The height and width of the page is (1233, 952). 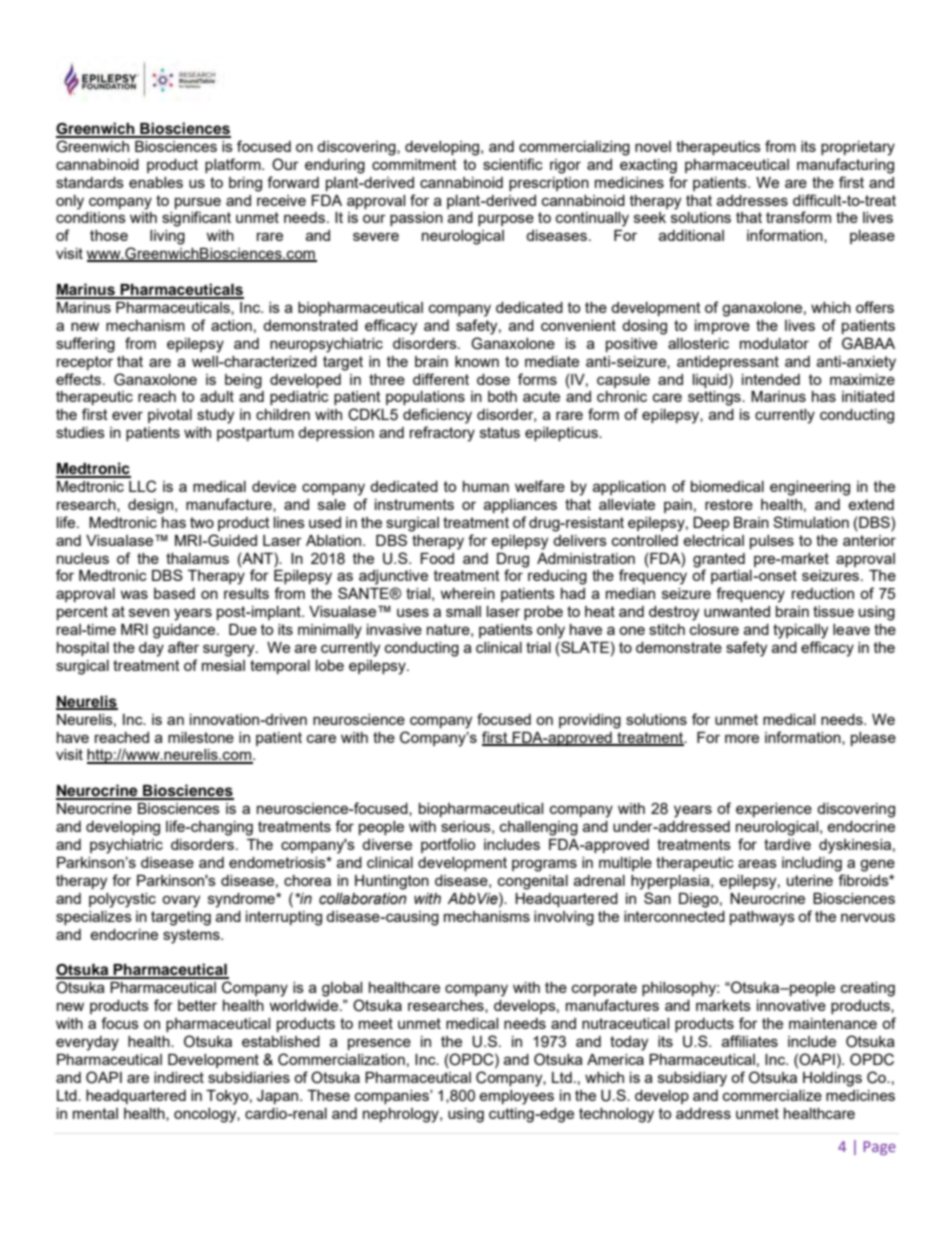 What do you see at coordinates (179, 1077) in the page?
I see `indirect` at bounding box center [179, 1077].
